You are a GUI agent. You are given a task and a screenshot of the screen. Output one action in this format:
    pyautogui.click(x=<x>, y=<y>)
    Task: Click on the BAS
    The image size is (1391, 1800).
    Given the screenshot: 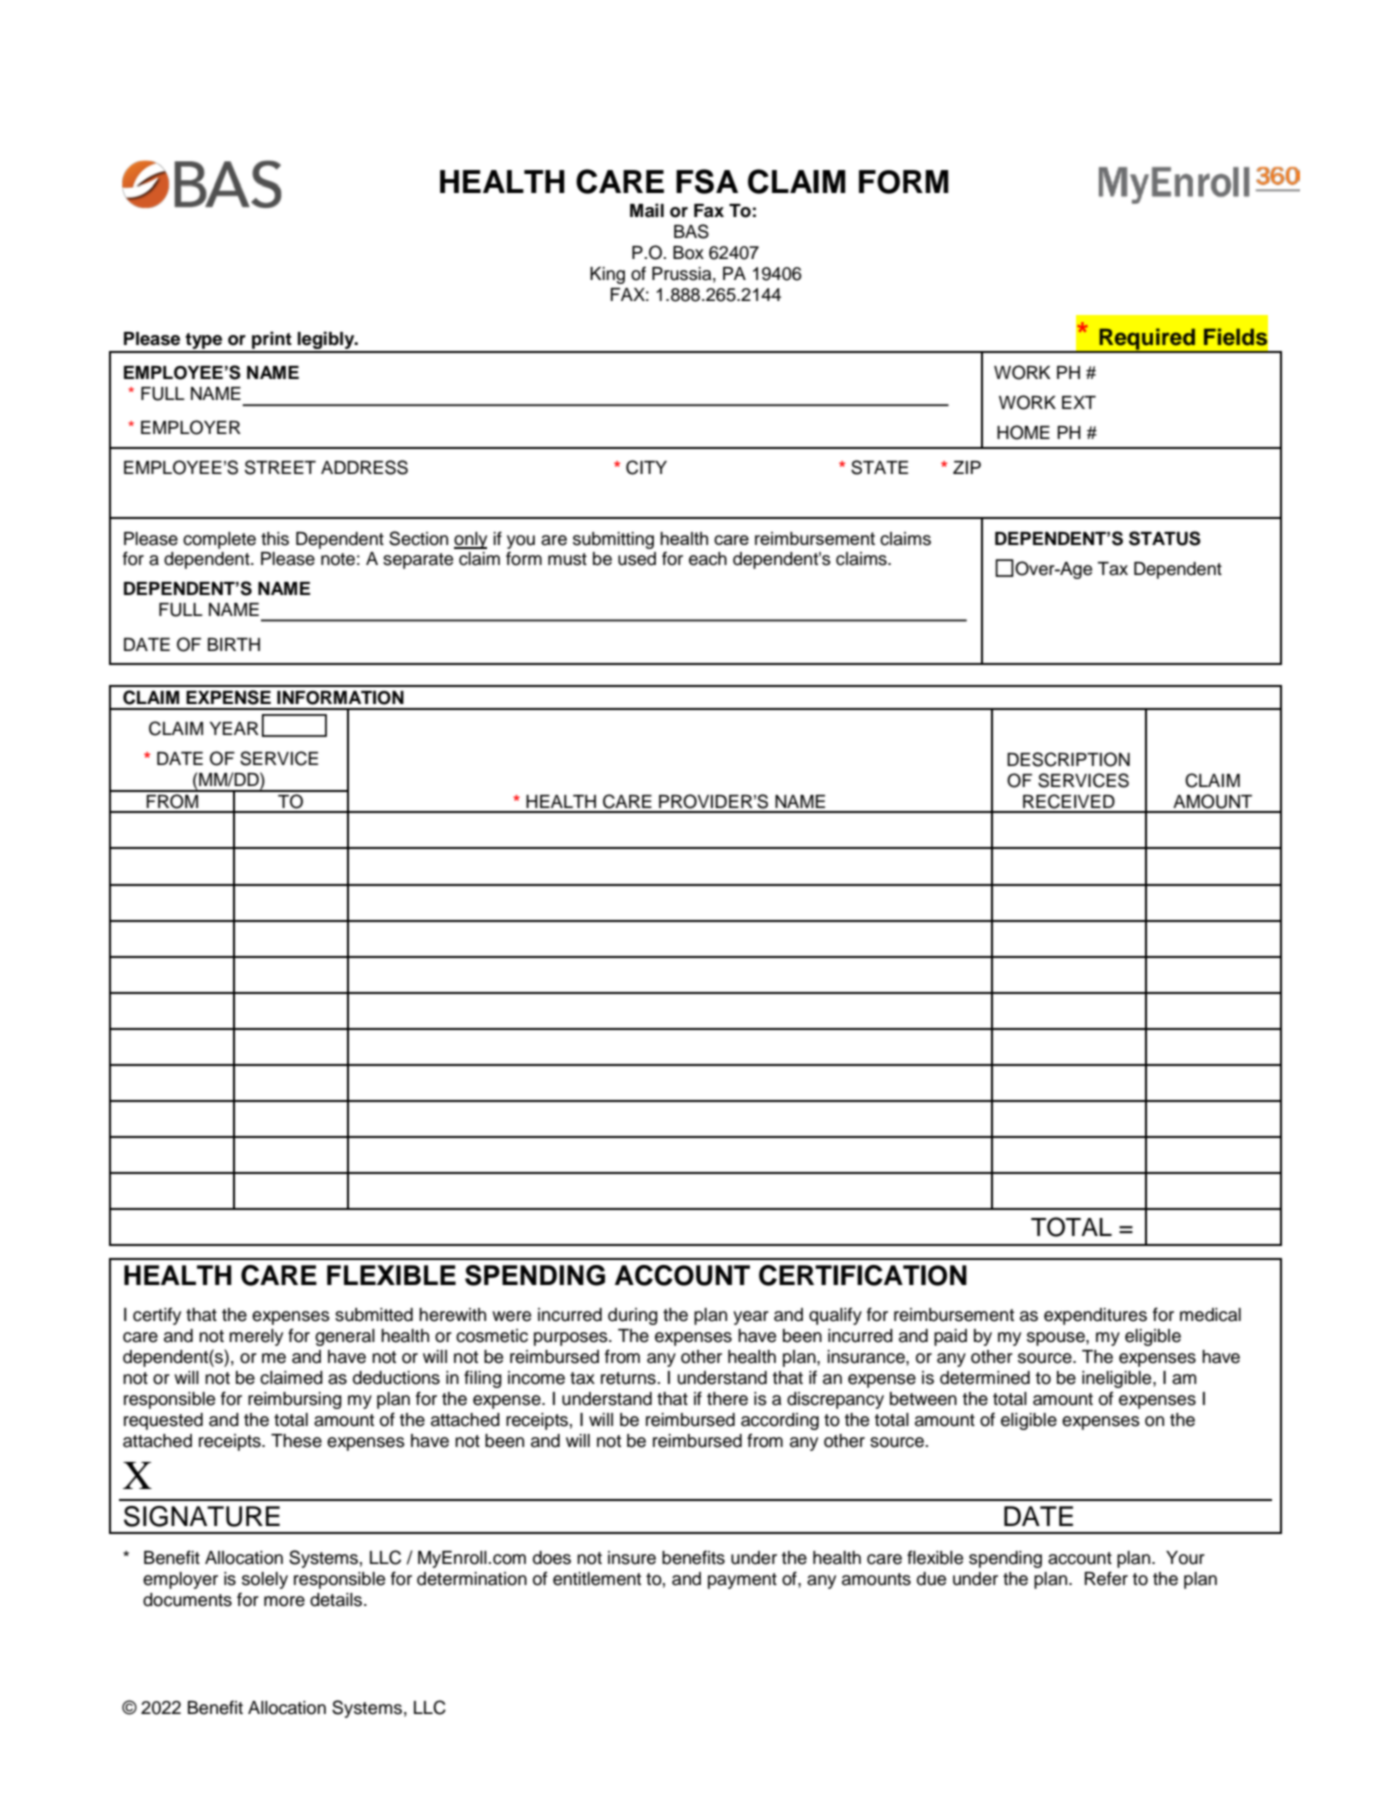 What is the action you would take?
    pyautogui.click(x=691, y=231)
